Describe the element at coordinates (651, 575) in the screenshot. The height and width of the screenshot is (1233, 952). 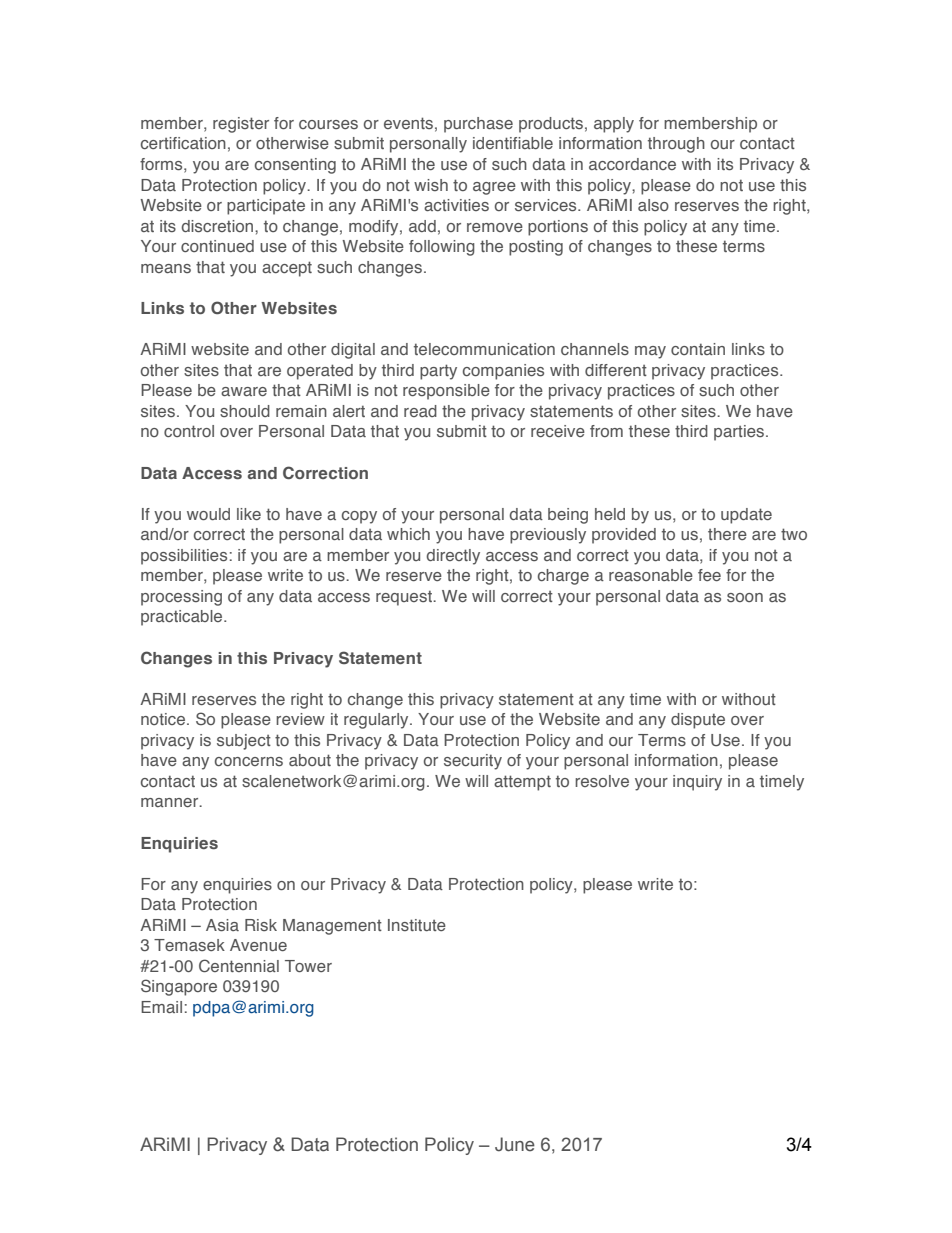
I see `reasonable` at that location.
